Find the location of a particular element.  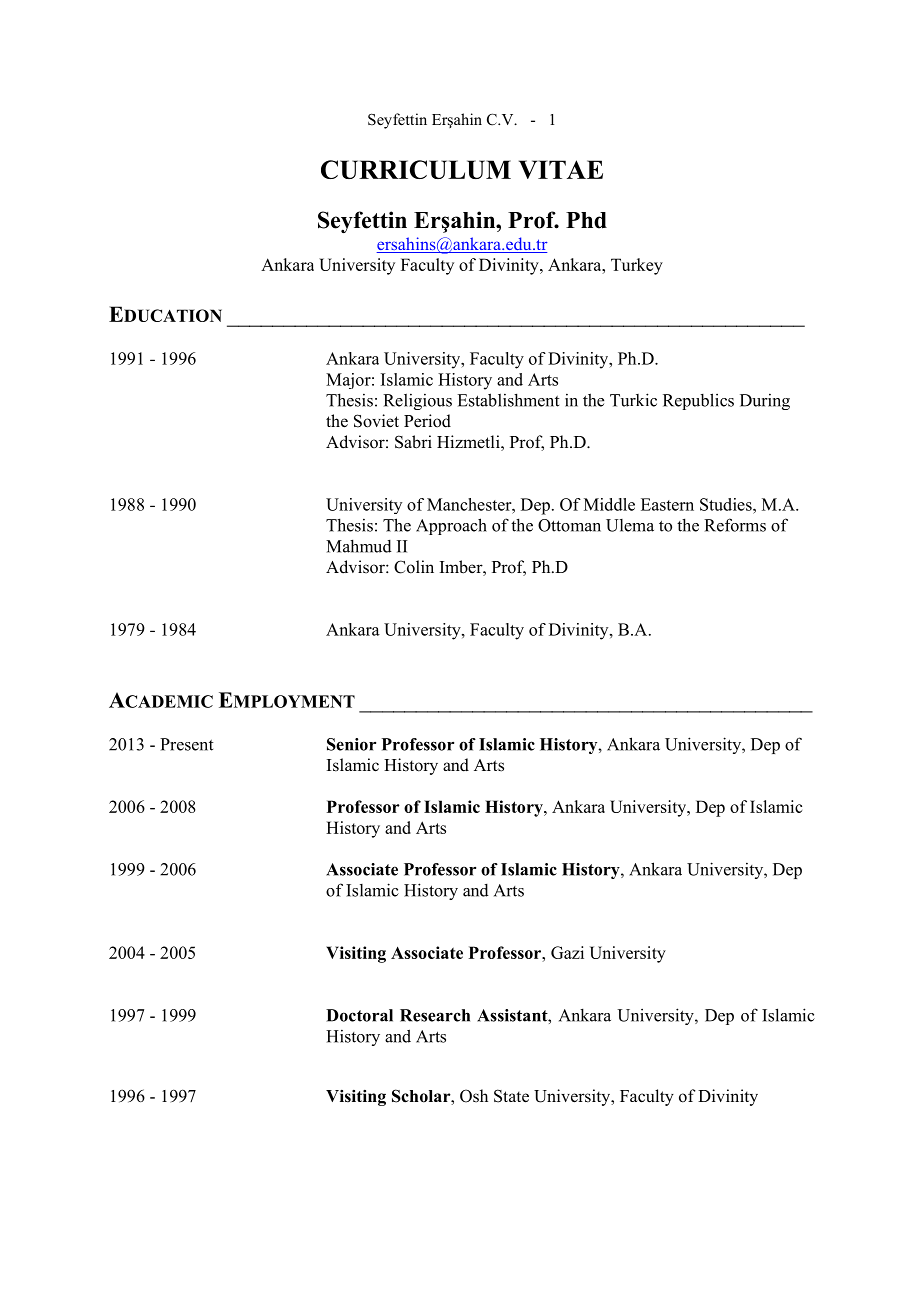

VITAE is located at coordinates (561, 169).
